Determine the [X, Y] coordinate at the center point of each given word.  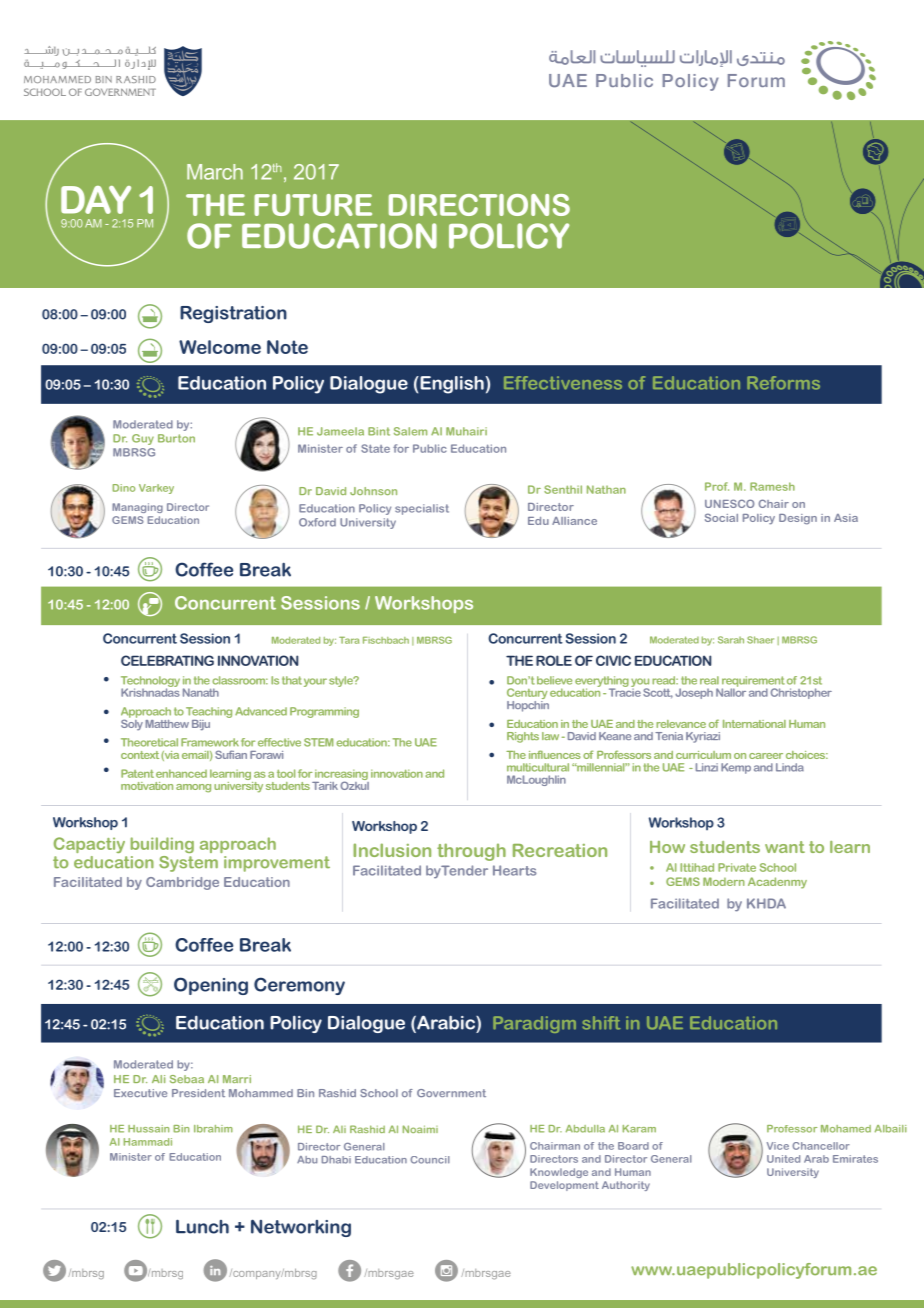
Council [430, 1160]
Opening [211, 986]
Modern [724, 881]
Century [527, 695]
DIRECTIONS [479, 205]
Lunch [202, 1226]
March [215, 172]
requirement [753, 682]
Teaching [209, 712]
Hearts [514, 870]
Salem [410, 431]
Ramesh [772, 486]
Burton [176, 438]
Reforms [783, 383]
